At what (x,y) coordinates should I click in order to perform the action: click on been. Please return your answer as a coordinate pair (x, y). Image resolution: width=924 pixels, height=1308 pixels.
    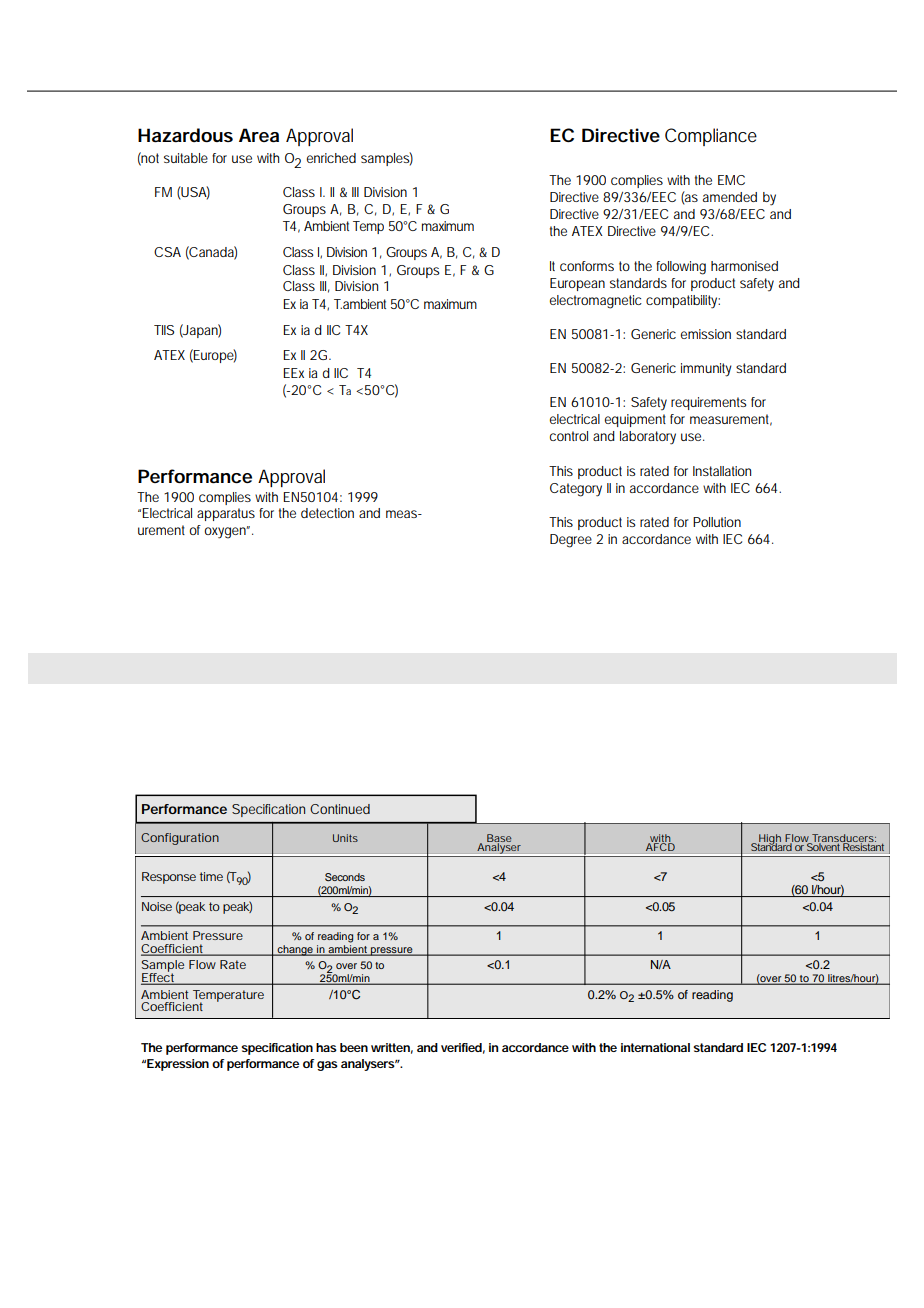
    Looking at the image, I should click on (354, 1047).
